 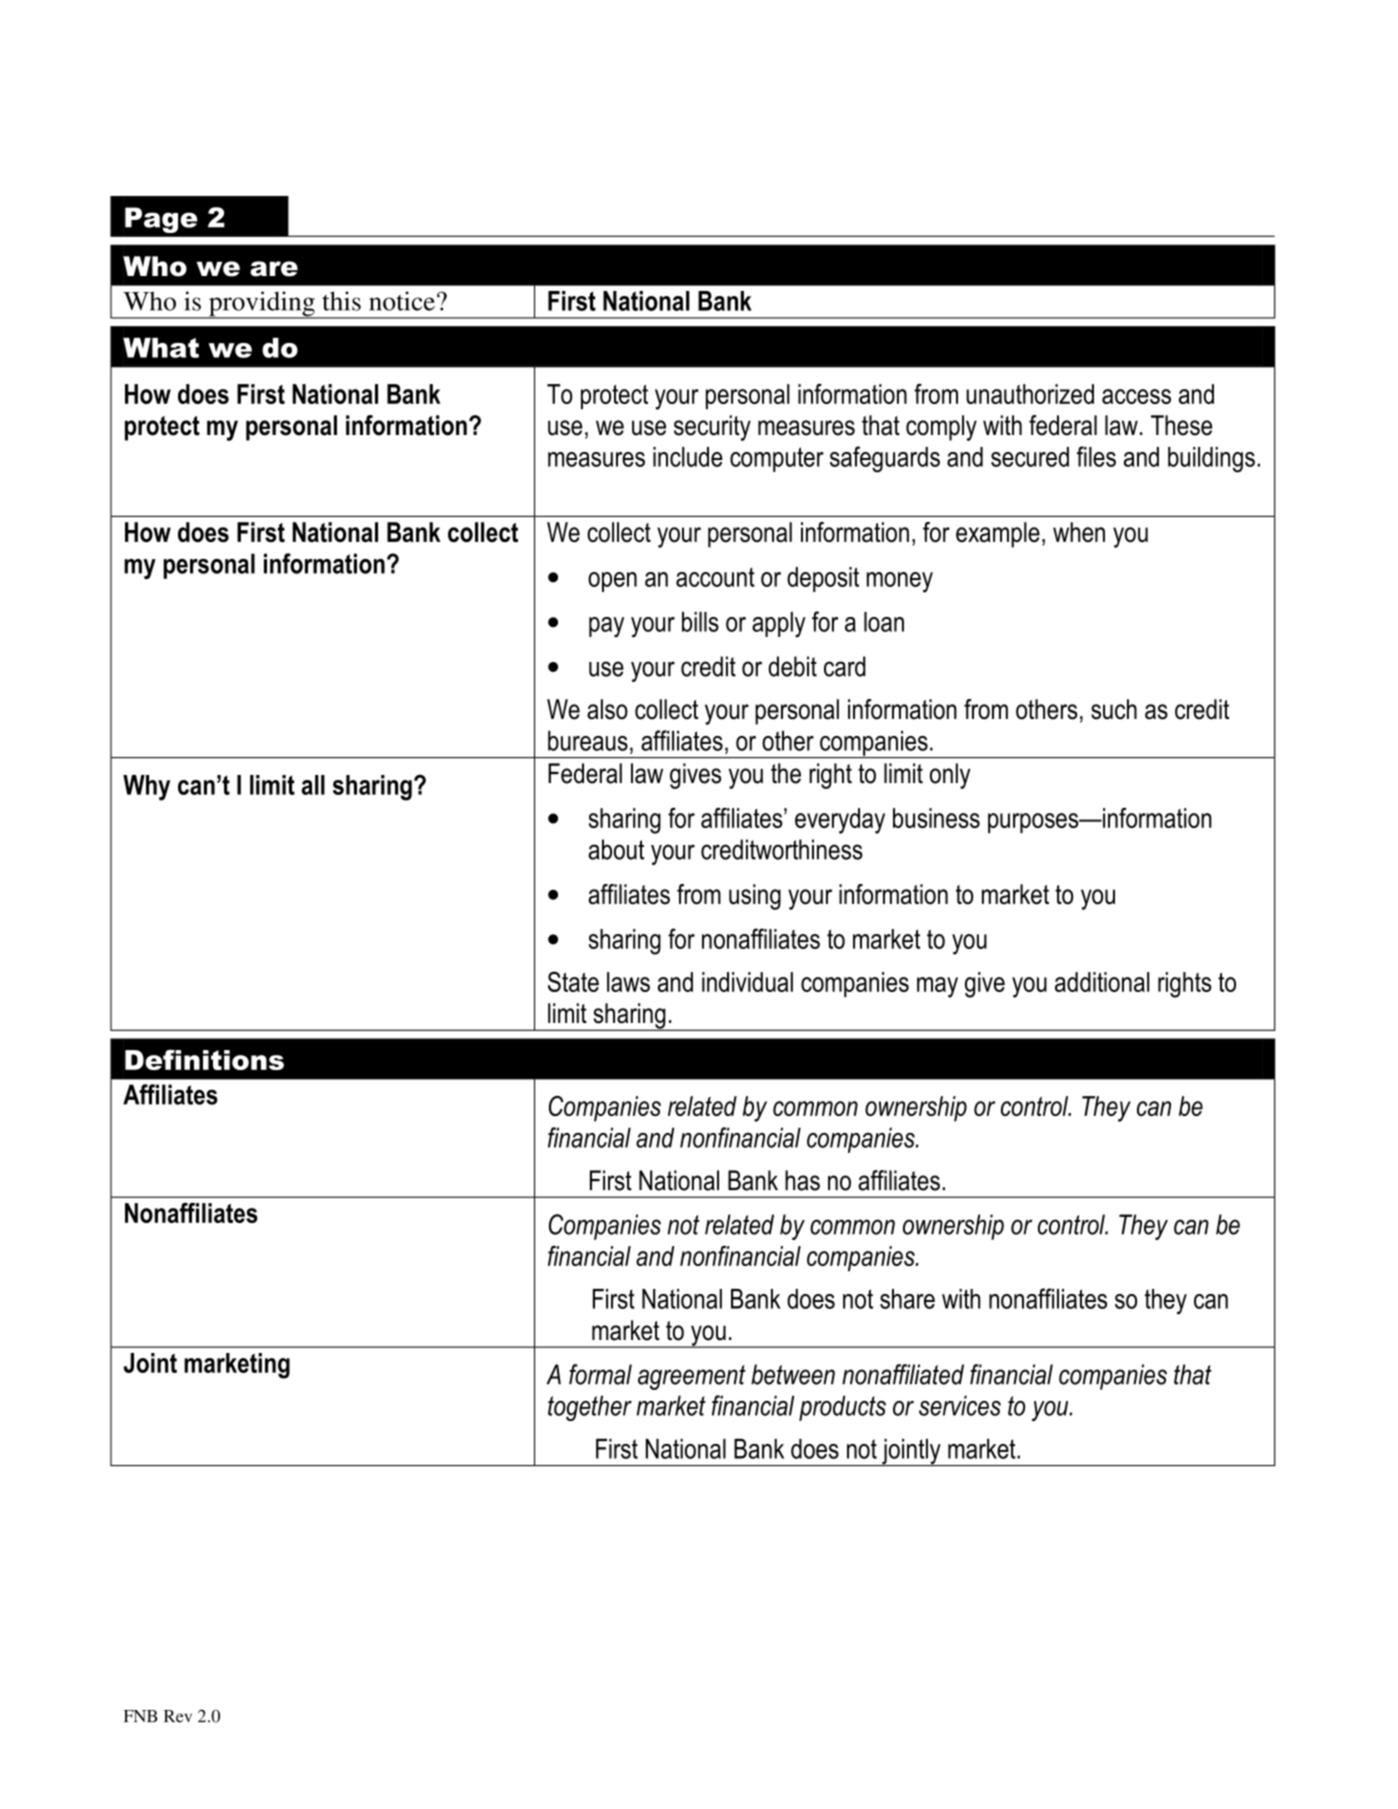 What do you see at coordinates (262, 305) in the screenshot?
I see `providing` at bounding box center [262, 305].
